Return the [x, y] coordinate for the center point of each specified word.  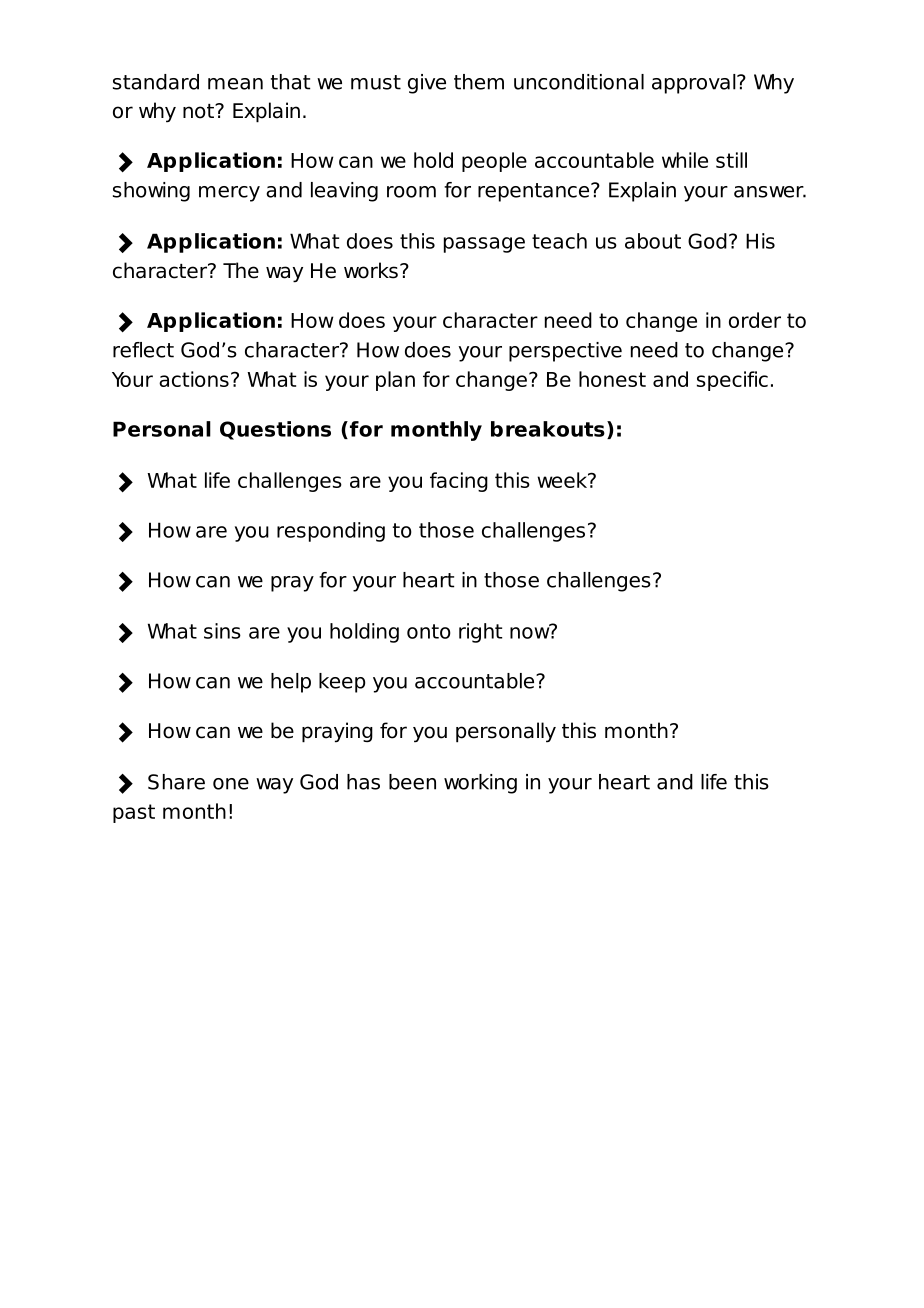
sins [222, 631]
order [755, 320]
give [427, 84]
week [563, 480]
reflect [143, 350]
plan [395, 381]
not [199, 111]
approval [695, 84]
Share [176, 782]
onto [429, 631]
